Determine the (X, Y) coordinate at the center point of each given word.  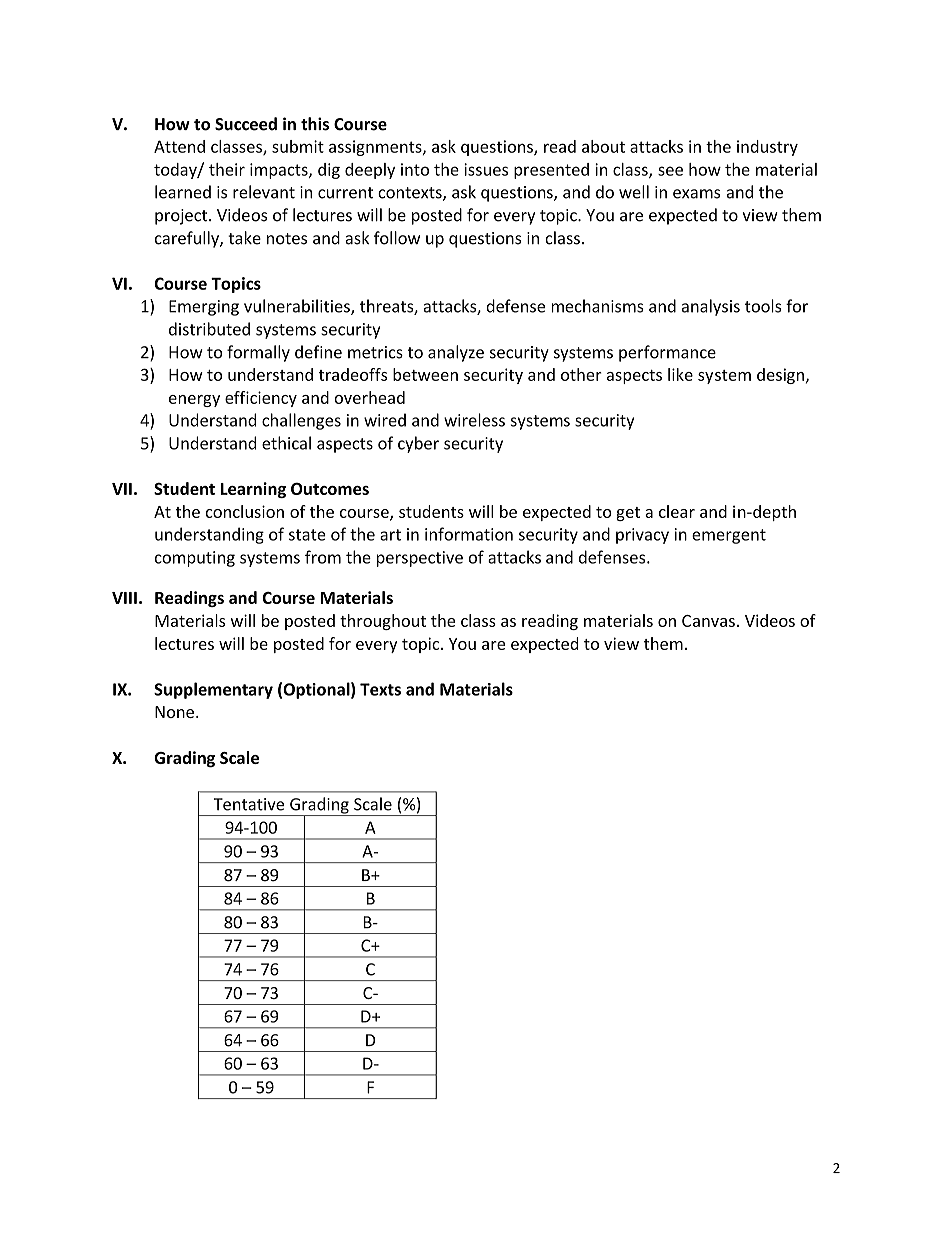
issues (486, 169)
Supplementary (213, 690)
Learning (253, 490)
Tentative (249, 804)
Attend (179, 146)
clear (677, 511)
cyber (418, 444)
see (670, 171)
